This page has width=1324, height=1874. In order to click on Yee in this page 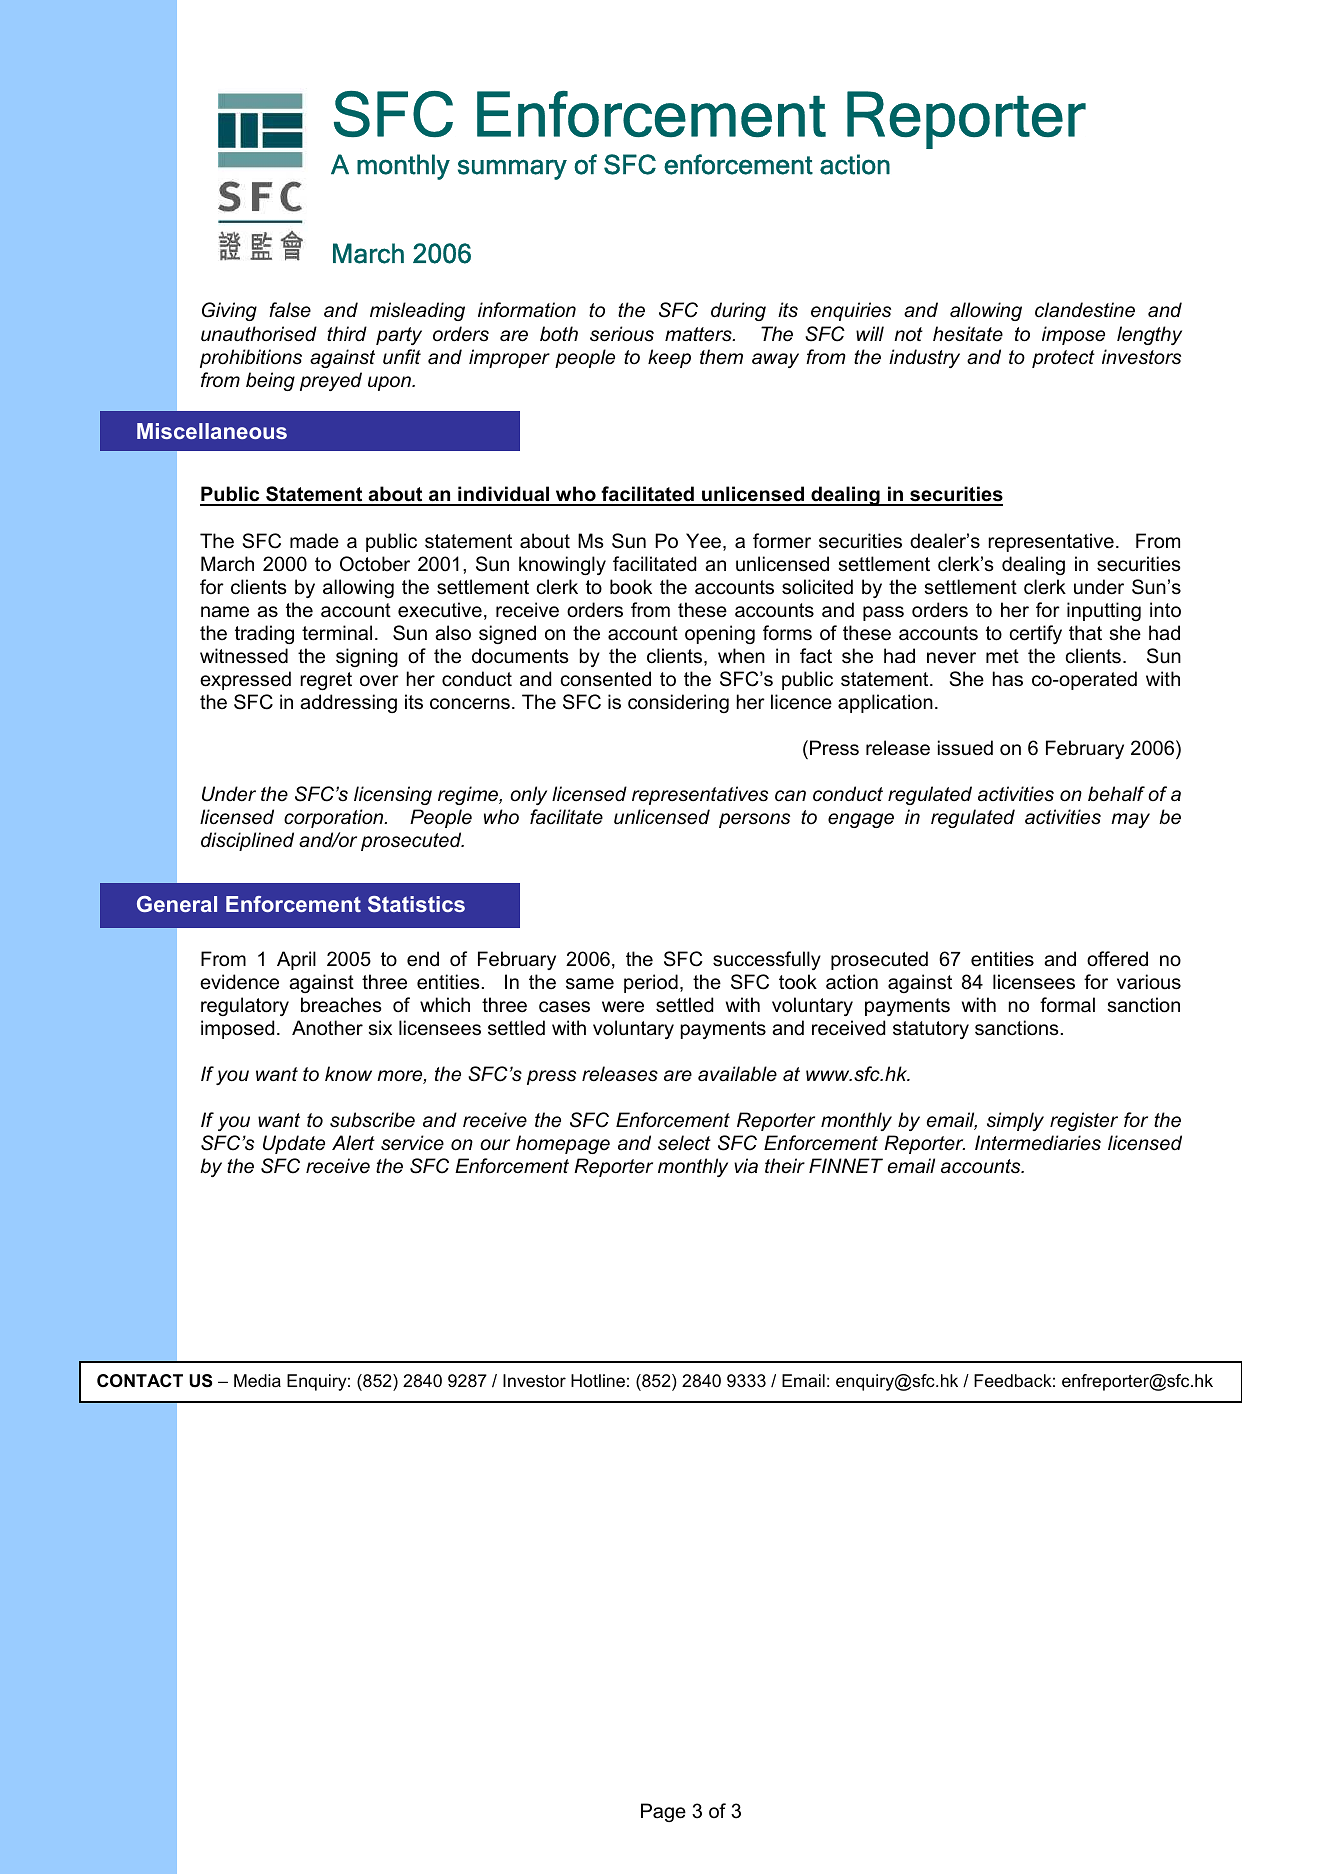, I will do `click(705, 542)`.
